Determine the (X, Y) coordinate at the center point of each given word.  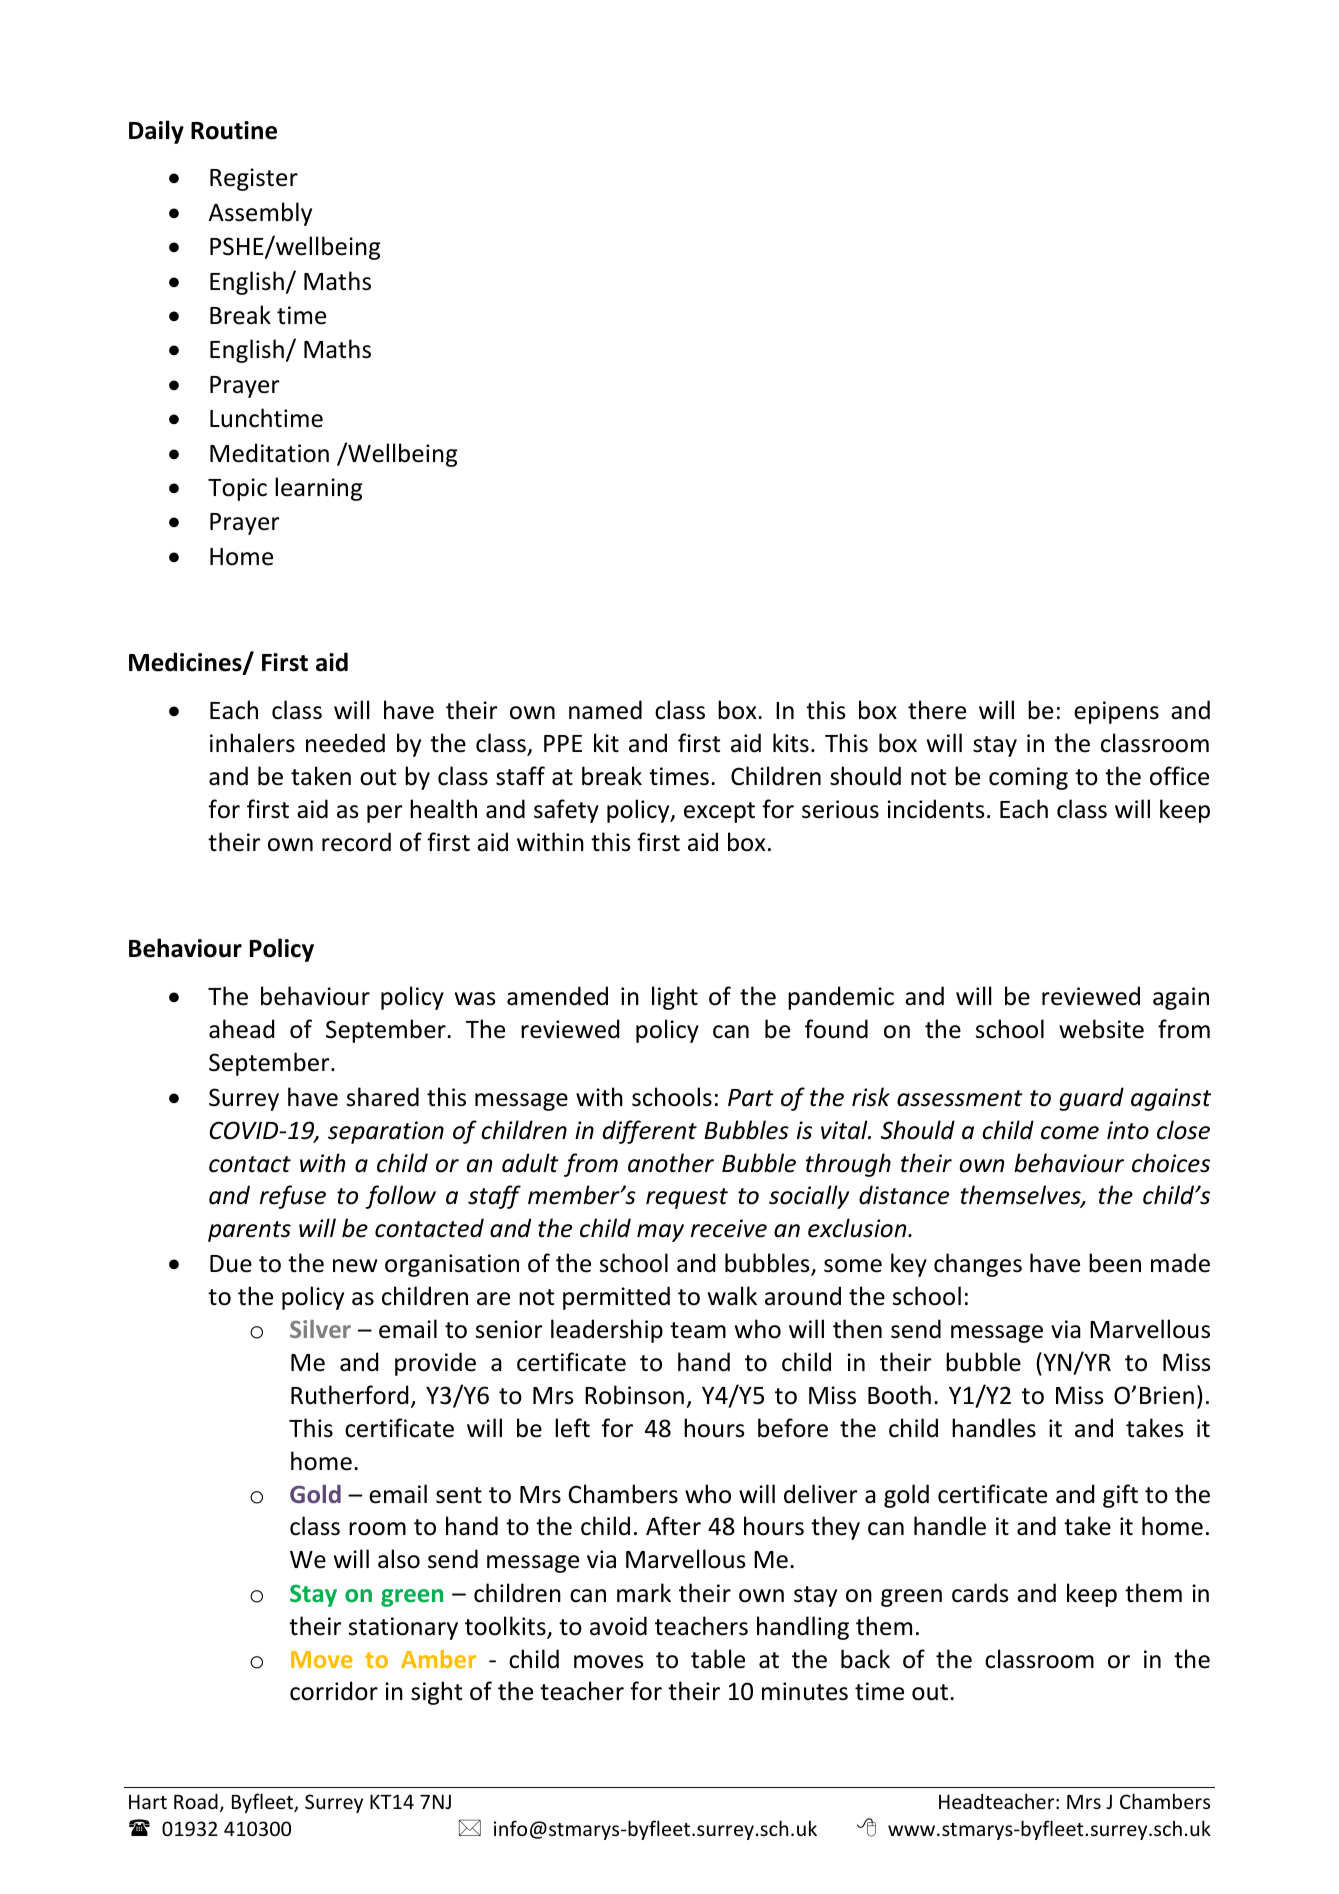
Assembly (260, 214)
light (675, 998)
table (718, 1659)
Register (254, 179)
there (937, 710)
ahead (241, 1029)
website (1101, 1029)
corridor (334, 1691)
